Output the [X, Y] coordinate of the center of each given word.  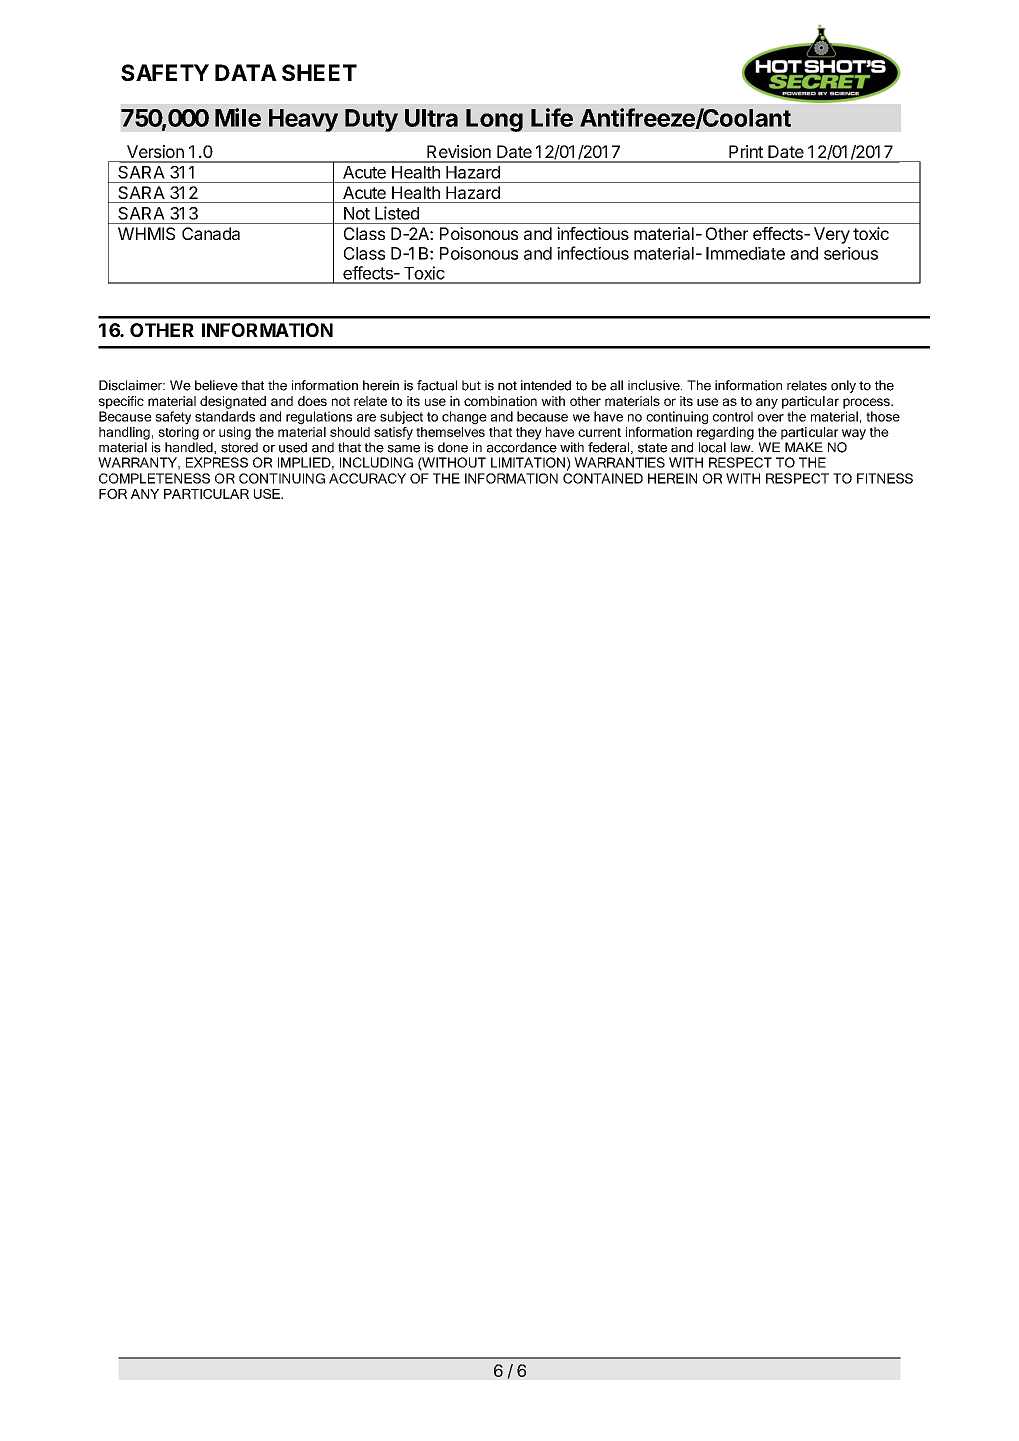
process [867, 403]
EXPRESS [217, 462]
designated [233, 402]
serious [851, 253]
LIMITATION [528, 462]
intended [546, 385]
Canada [211, 233]
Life [552, 117]
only [843, 386]
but [471, 385]
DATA [246, 72]
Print [746, 151]
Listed [397, 213]
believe [216, 385]
